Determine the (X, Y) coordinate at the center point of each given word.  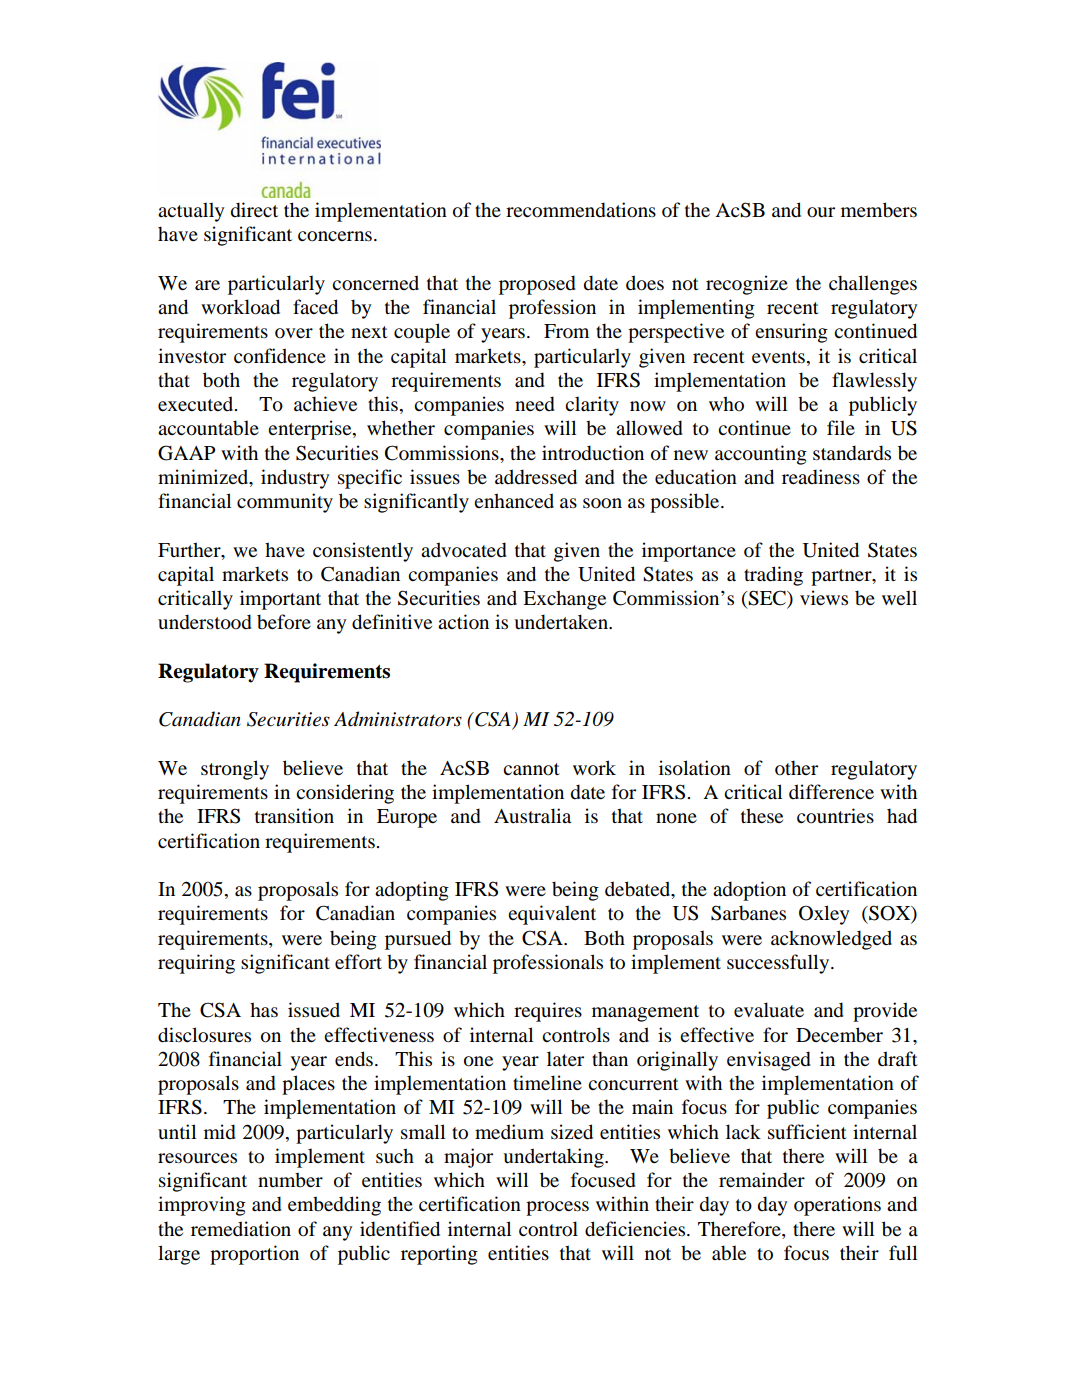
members (879, 210)
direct (254, 210)
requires (548, 1012)
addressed (536, 477)
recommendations (581, 210)
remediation (241, 1229)
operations (837, 1206)
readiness (821, 477)
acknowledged (831, 940)
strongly (235, 770)
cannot (531, 769)
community (285, 503)
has (264, 1010)
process (557, 1208)
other (796, 768)
